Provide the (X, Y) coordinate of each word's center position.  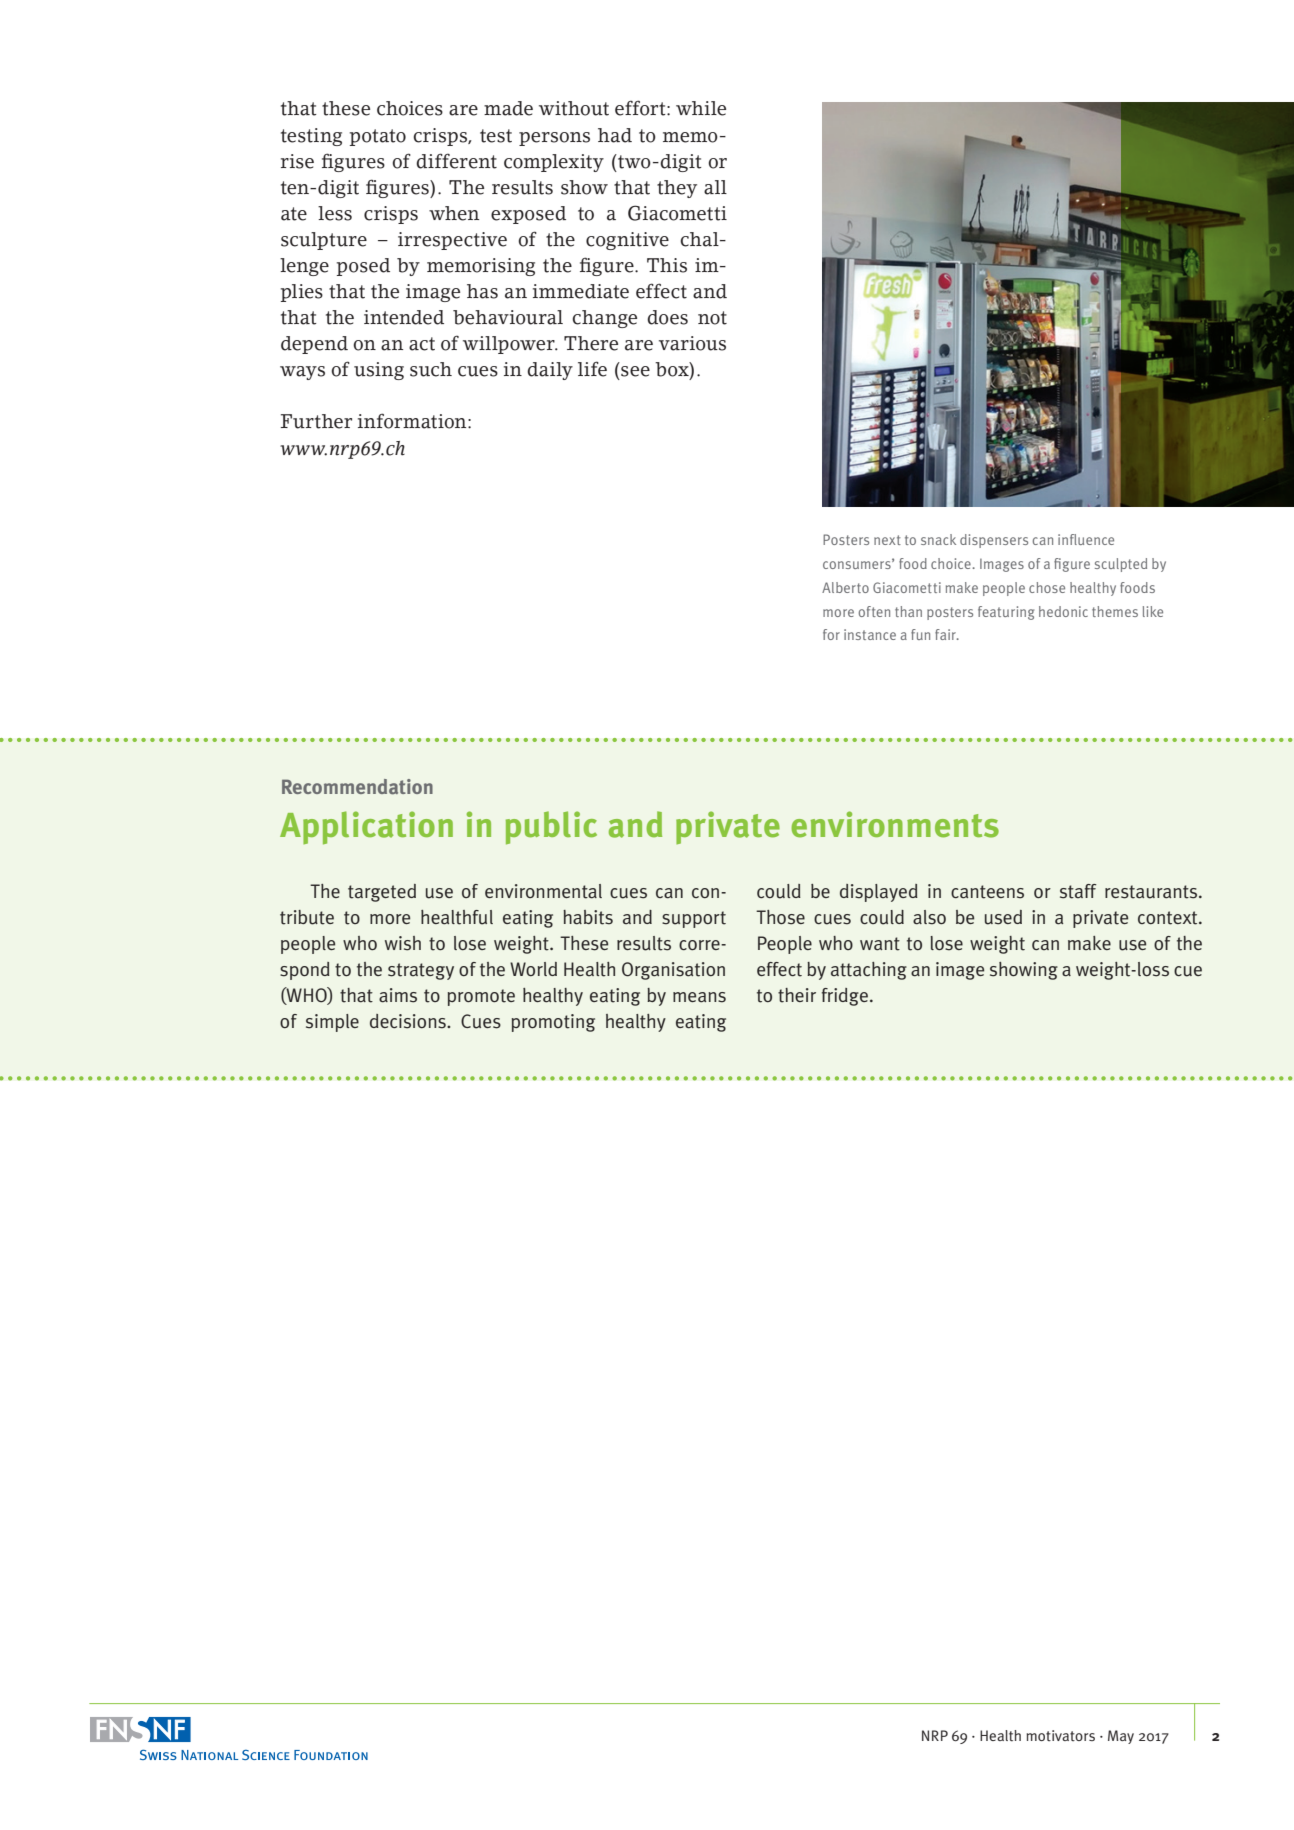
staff (1078, 891)
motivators (1060, 1736)
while (701, 108)
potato (378, 137)
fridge (845, 997)
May (1121, 1737)
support (694, 919)
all (715, 187)
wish (403, 943)
